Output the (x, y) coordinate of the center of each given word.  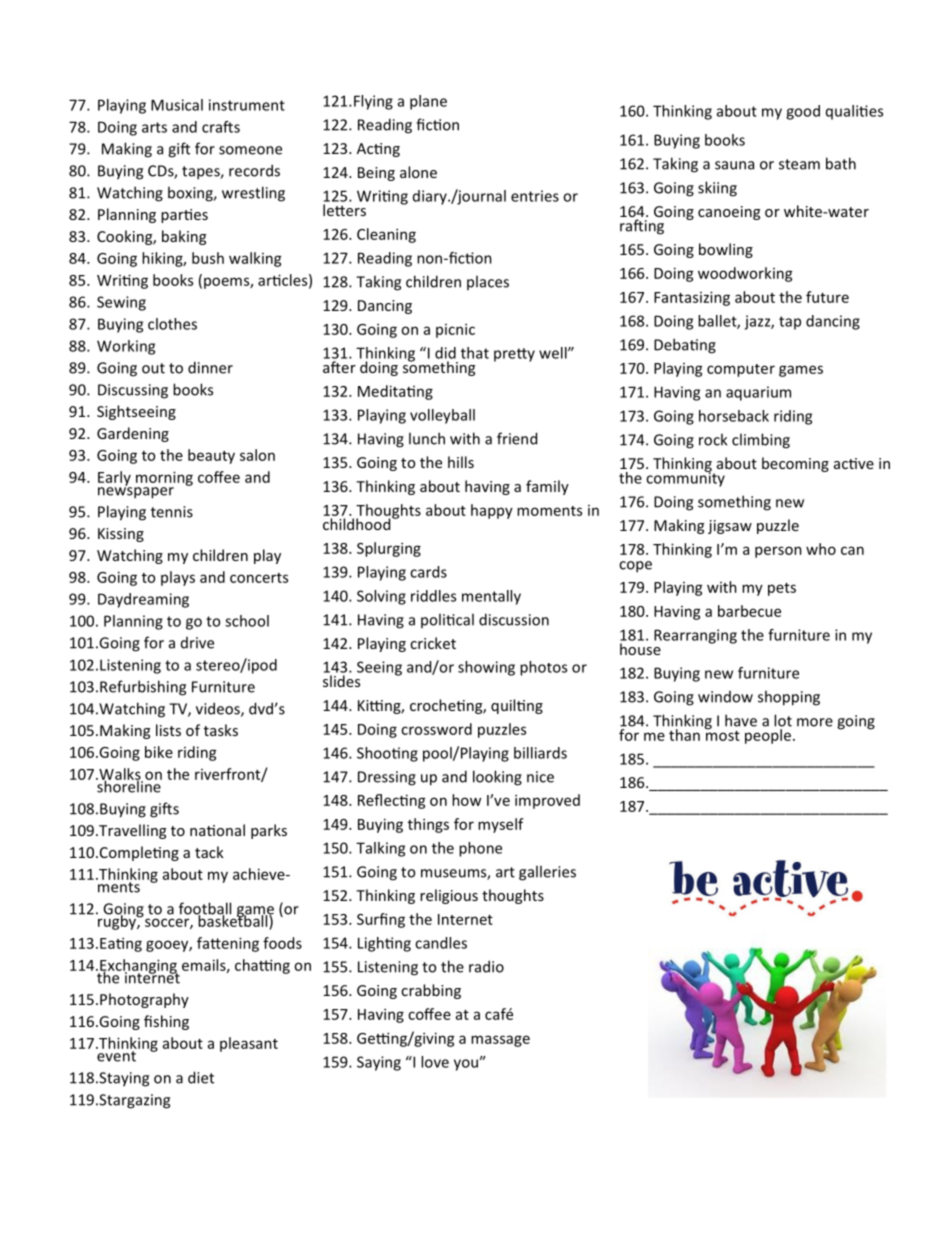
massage (500, 1041)
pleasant (249, 1044)
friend (517, 438)
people (767, 735)
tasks (221, 730)
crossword (436, 729)
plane (428, 102)
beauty (211, 456)
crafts (221, 127)
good (803, 112)
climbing (761, 441)
